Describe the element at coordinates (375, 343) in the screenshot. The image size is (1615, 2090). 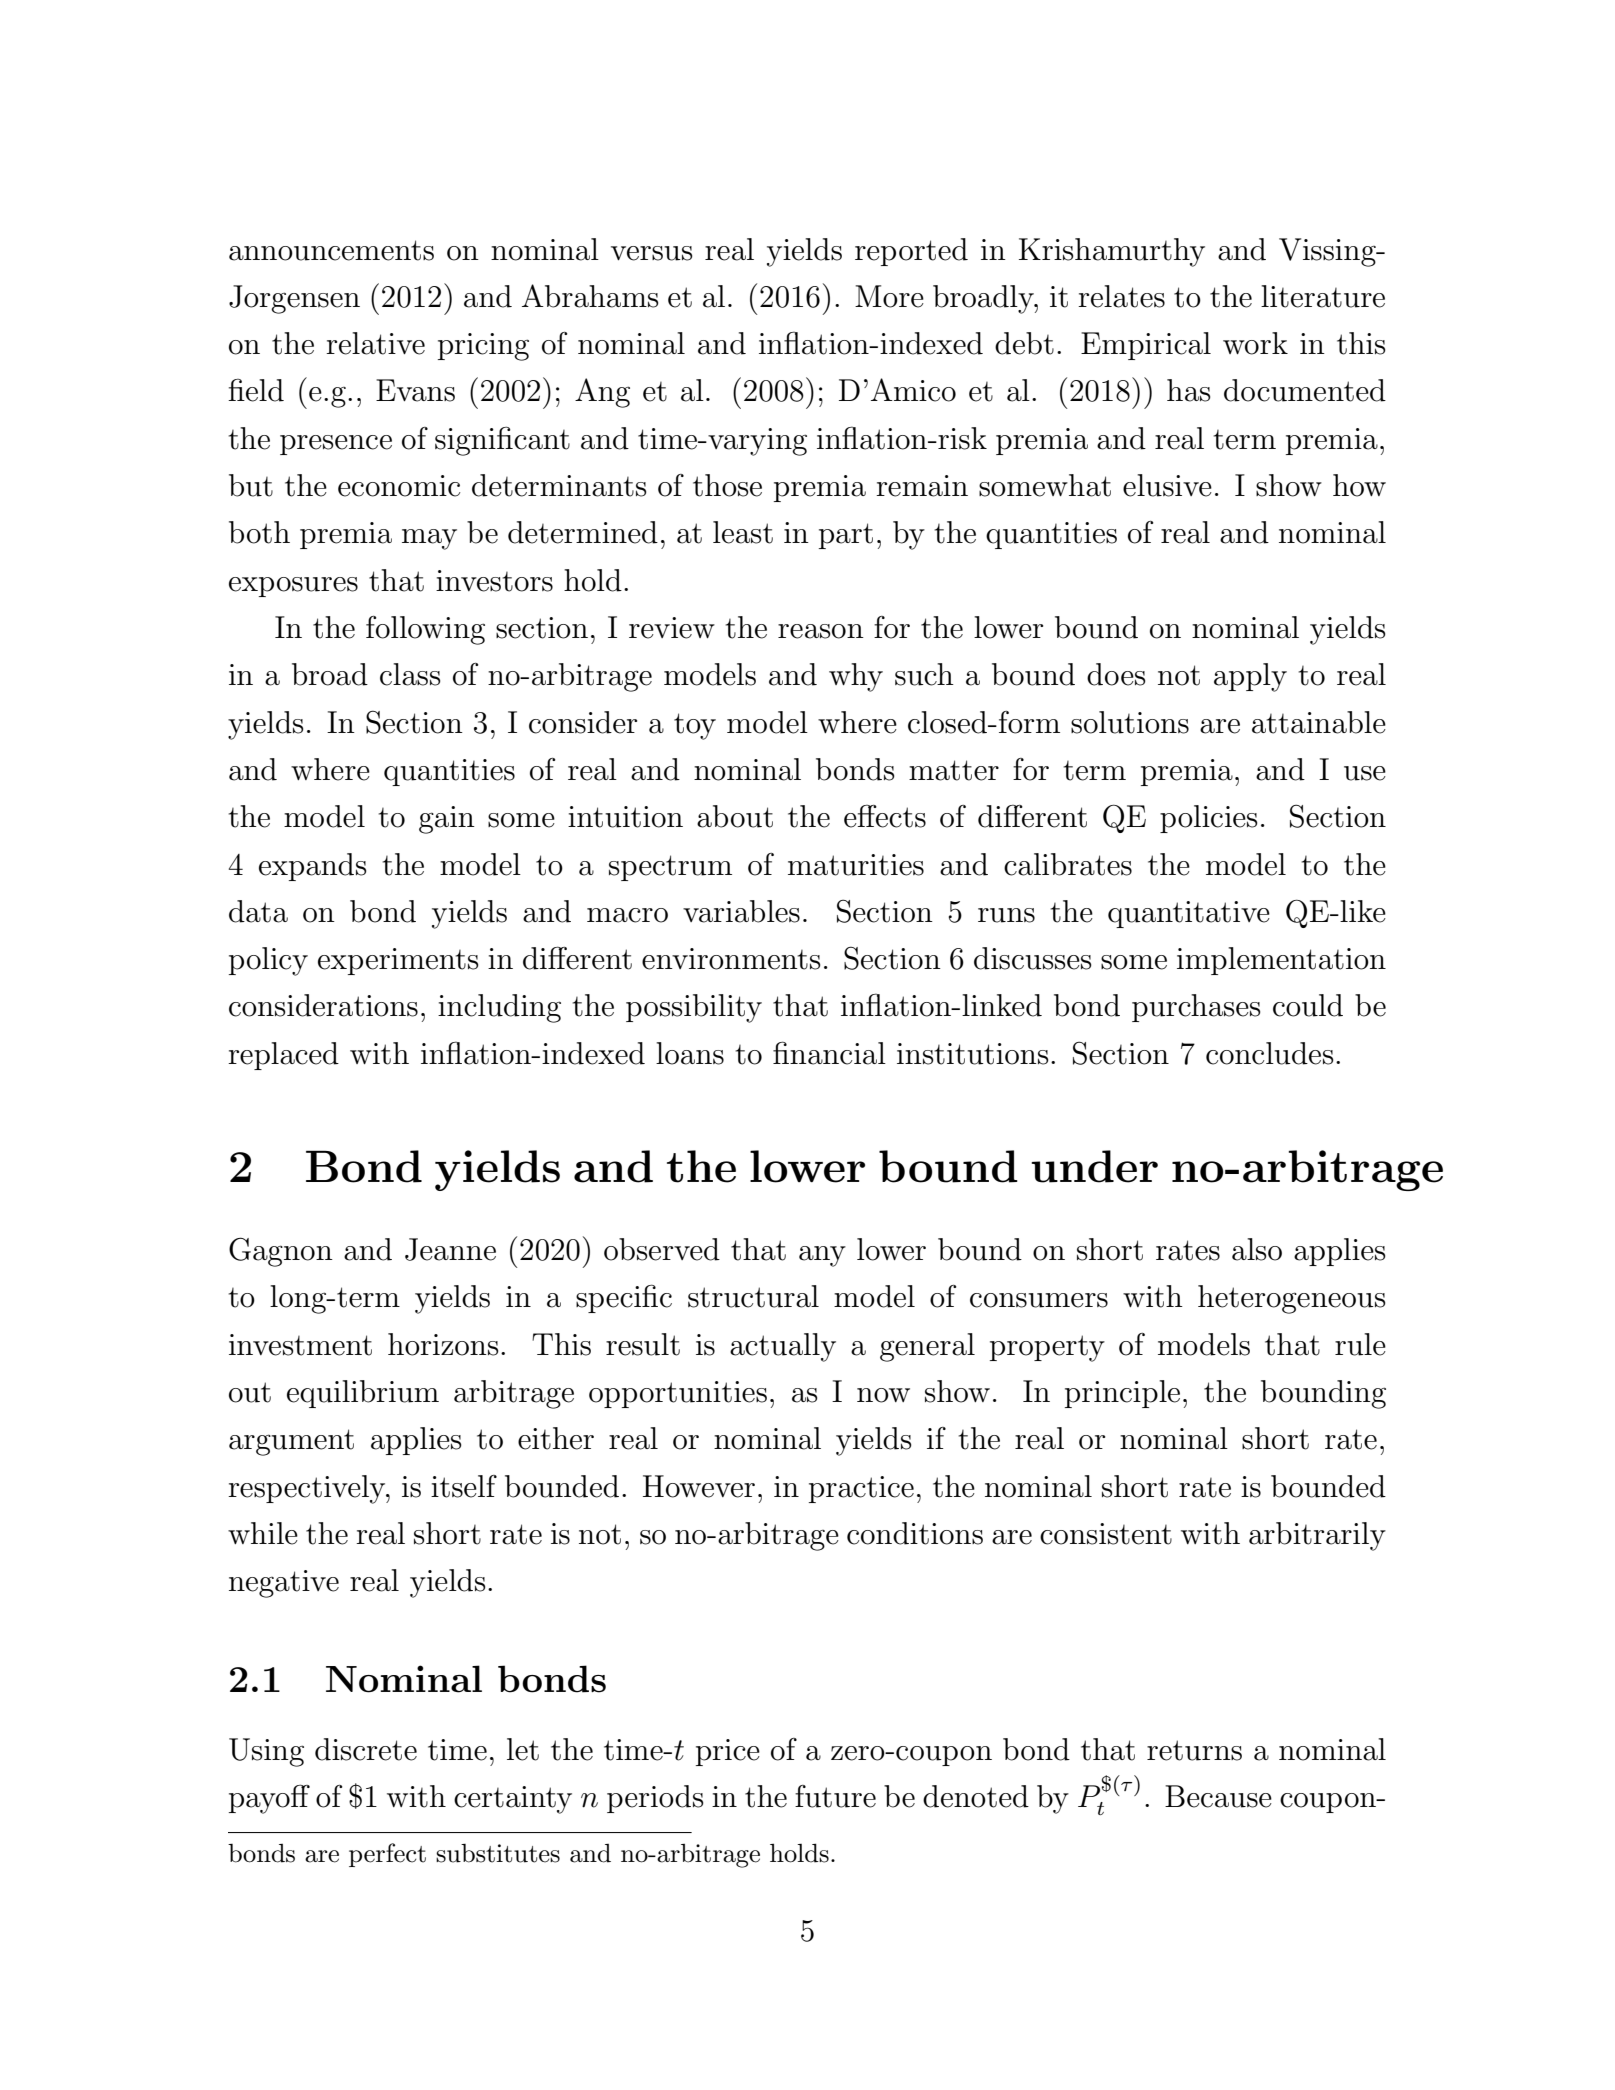
I see `relative` at that location.
